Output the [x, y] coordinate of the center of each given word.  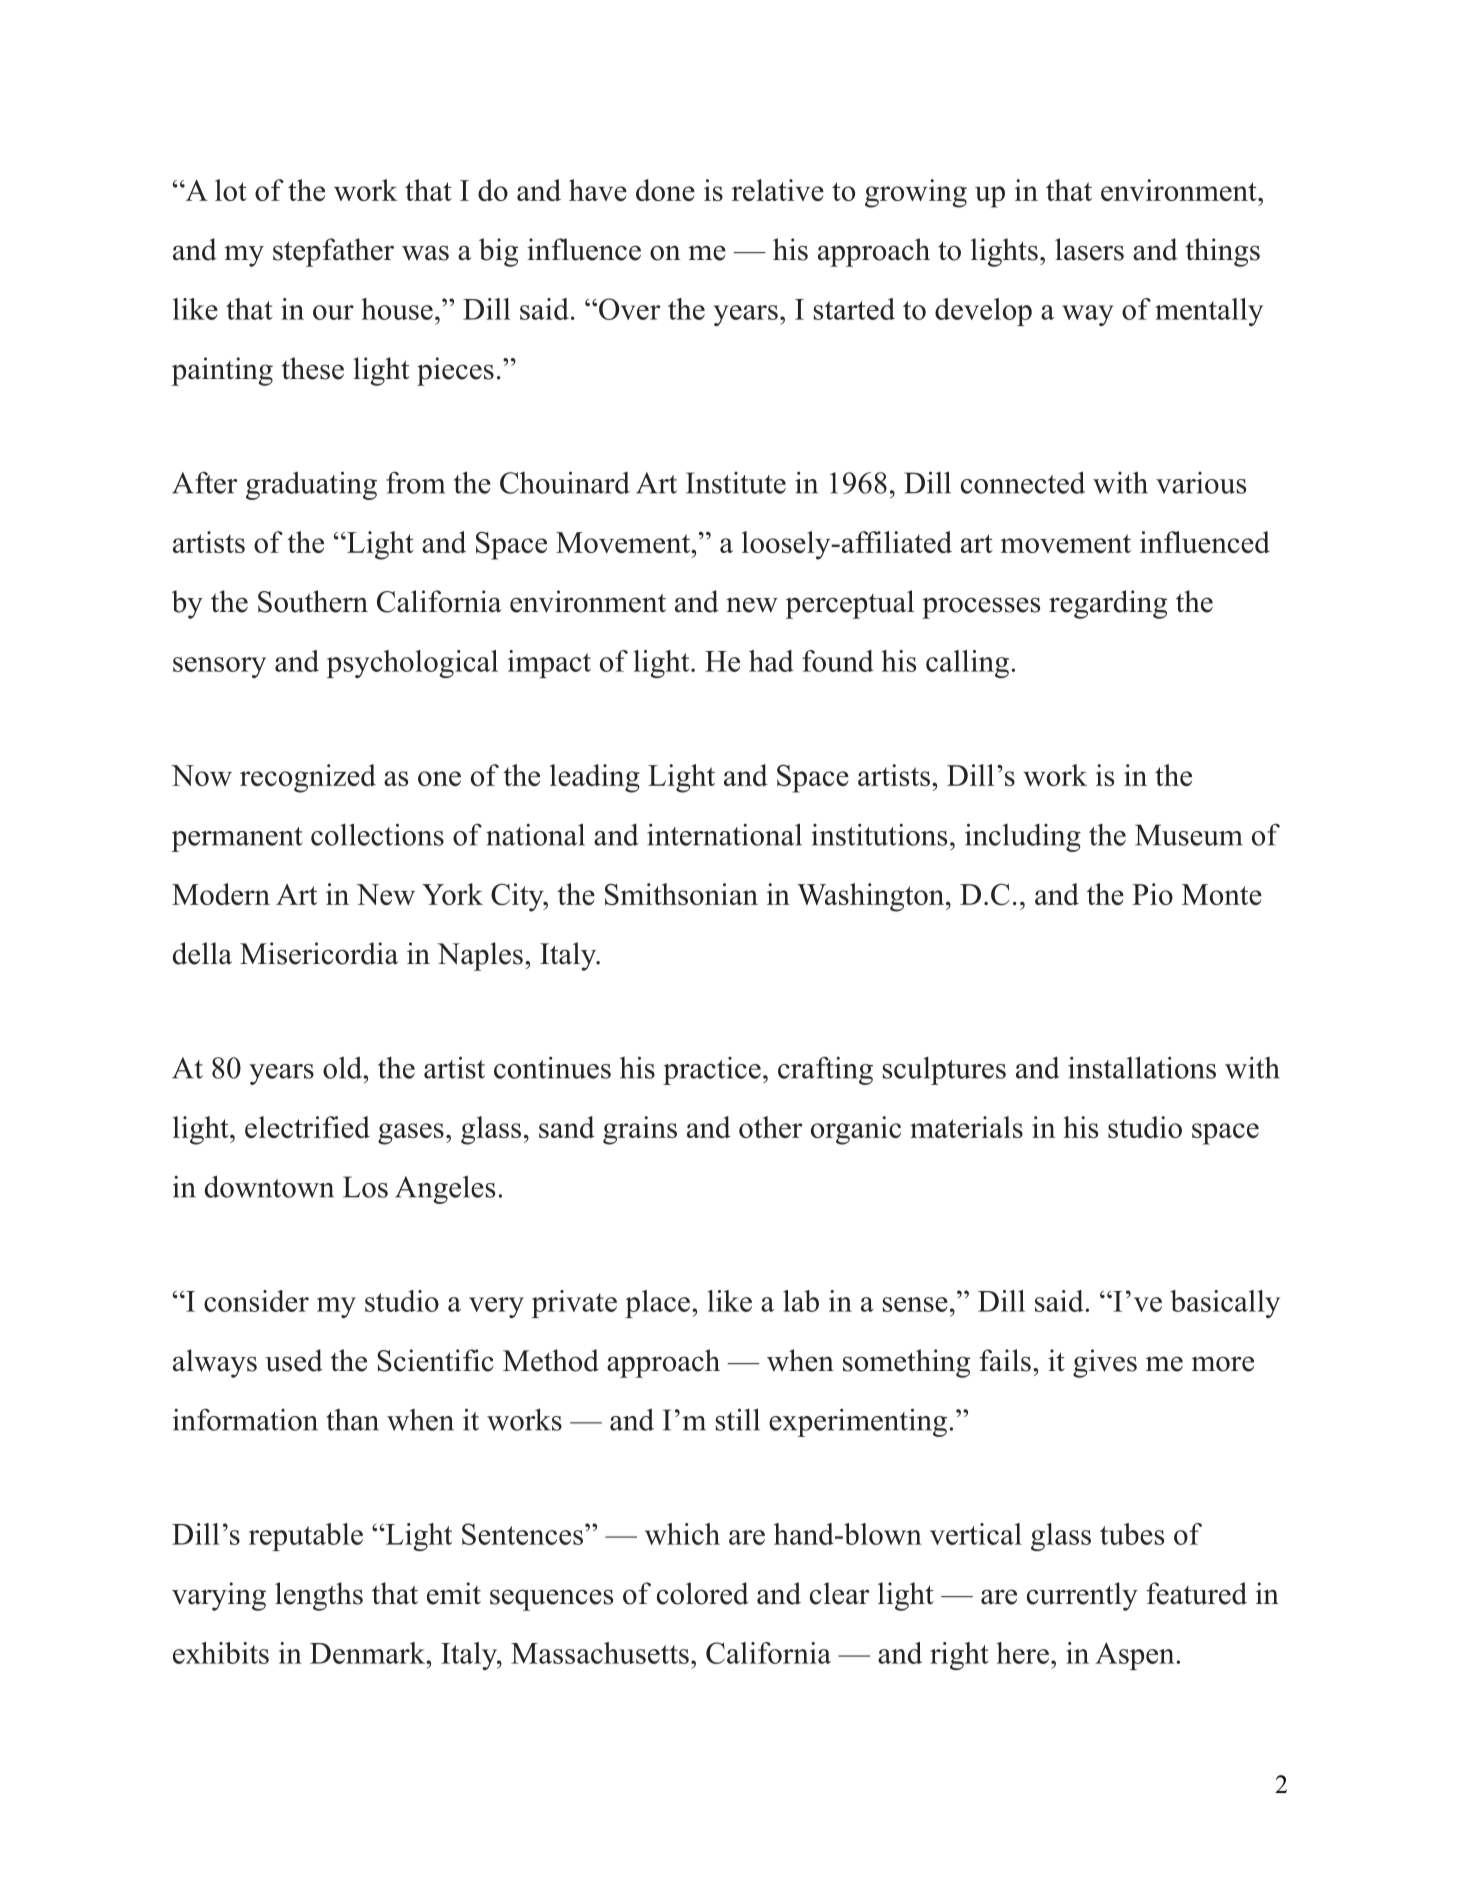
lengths [319, 1596]
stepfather [333, 252]
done [665, 190]
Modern [221, 894]
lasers [1089, 249]
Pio [1152, 894]
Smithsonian [681, 894]
